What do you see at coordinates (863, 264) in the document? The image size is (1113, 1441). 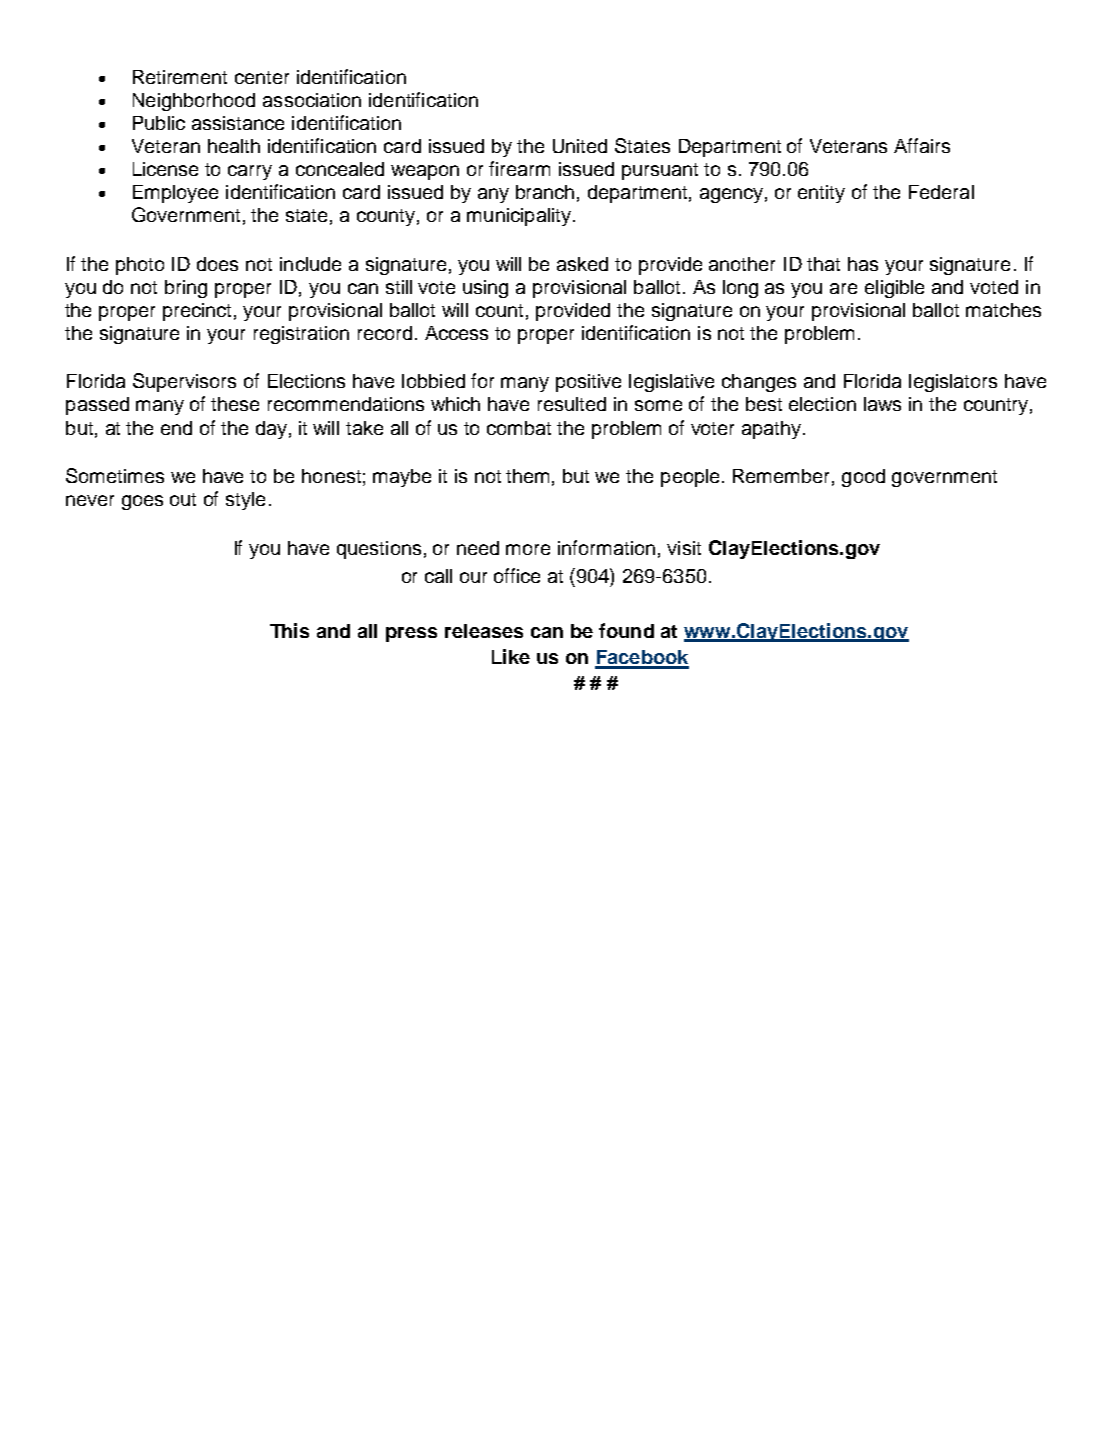 I see `has` at bounding box center [863, 264].
